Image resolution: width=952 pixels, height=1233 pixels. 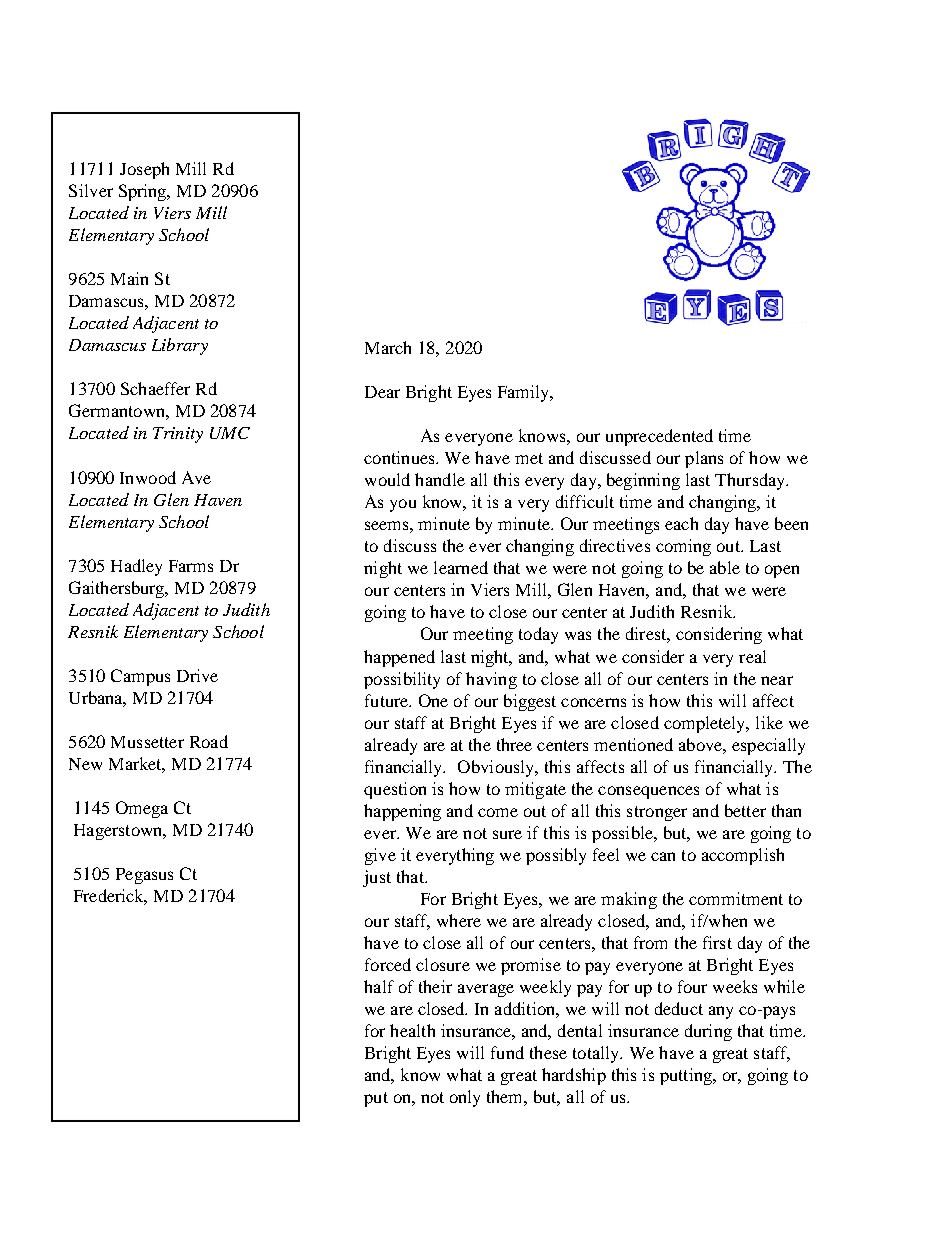 What do you see at coordinates (704, 459) in the image?
I see `plans` at bounding box center [704, 459].
